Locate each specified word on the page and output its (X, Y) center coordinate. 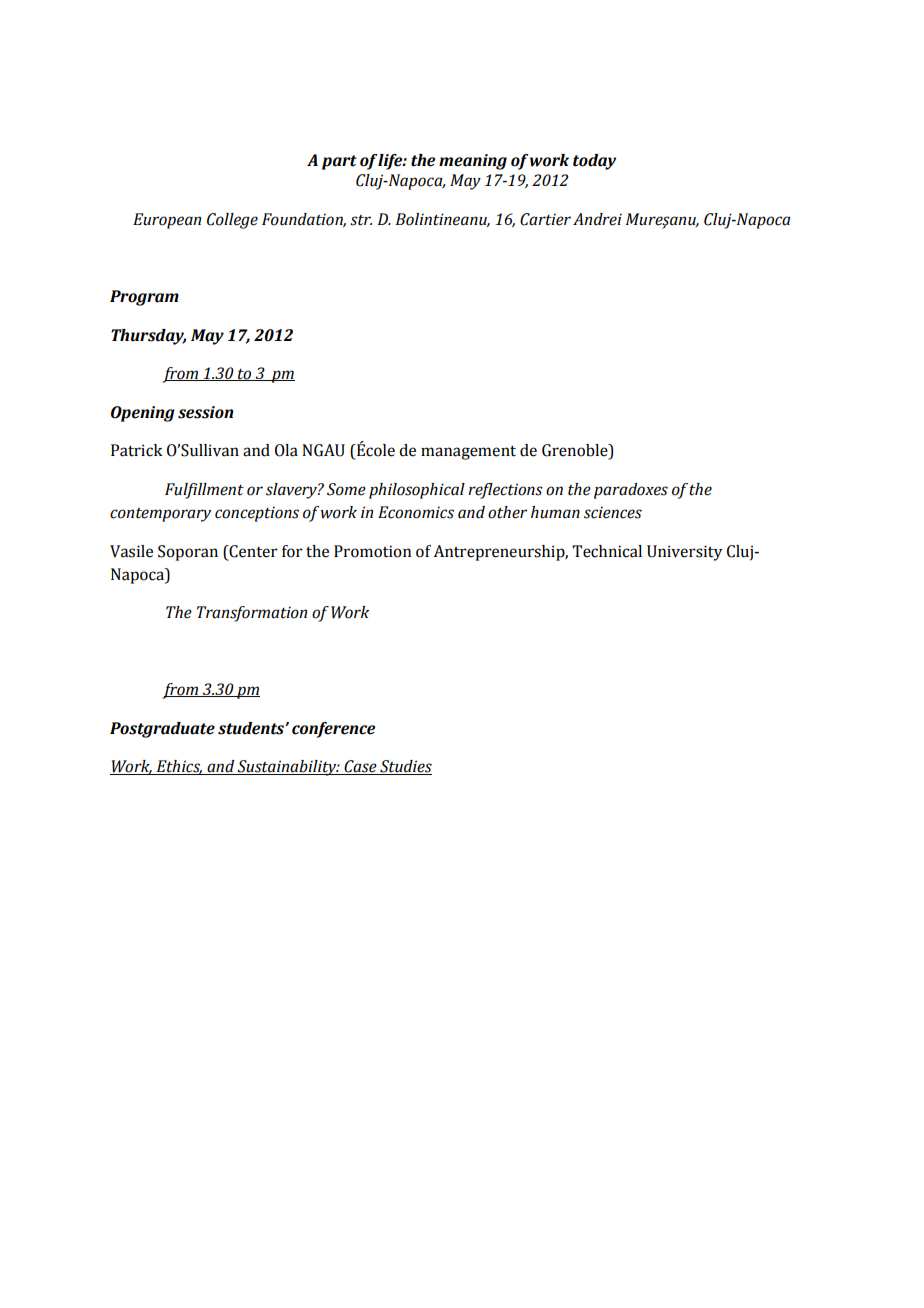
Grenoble (576, 451)
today (595, 162)
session (206, 412)
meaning (473, 162)
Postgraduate (162, 730)
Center (252, 551)
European (167, 221)
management (468, 453)
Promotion (372, 551)
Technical (607, 551)
